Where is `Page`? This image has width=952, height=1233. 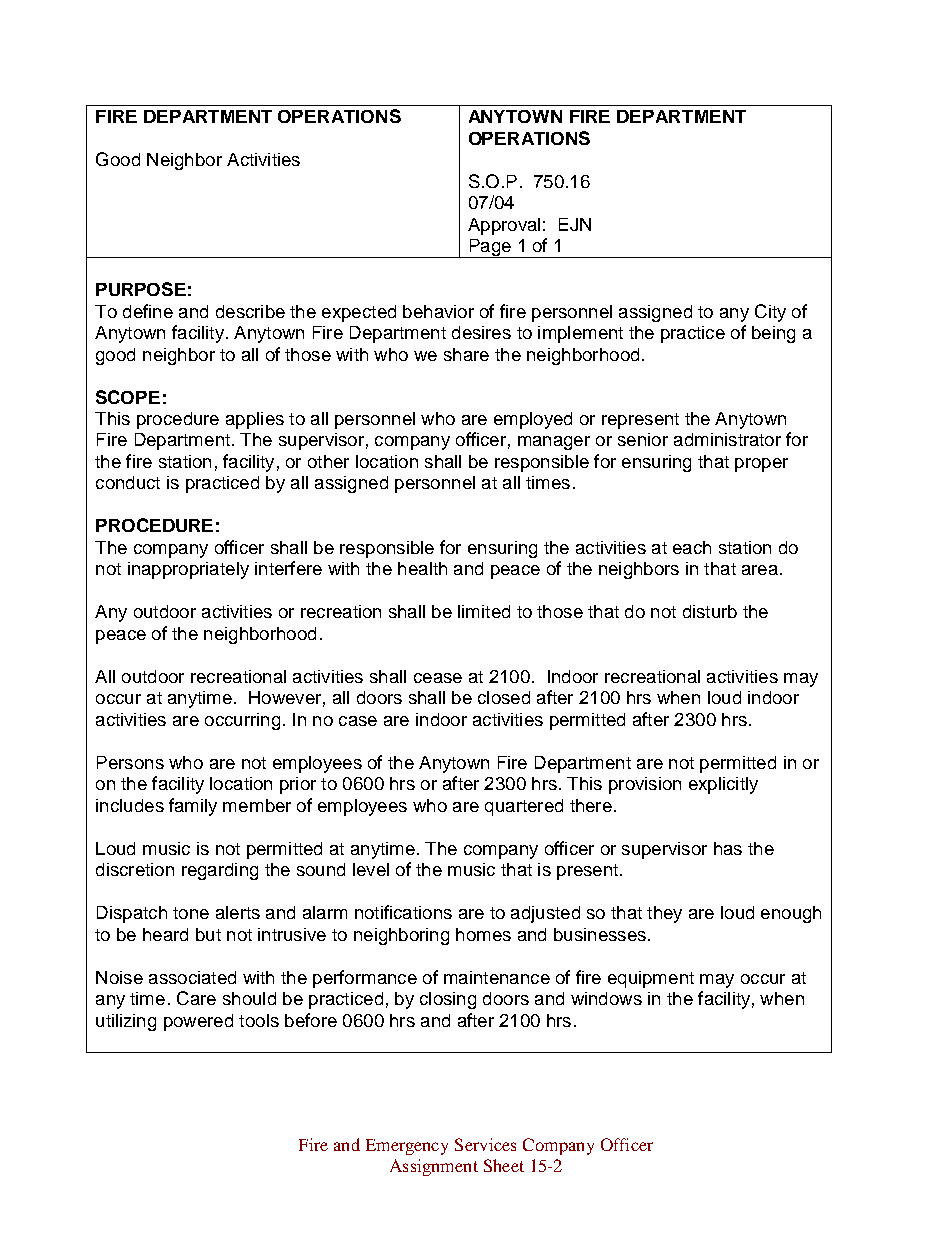
Page is located at coordinates (490, 248).
